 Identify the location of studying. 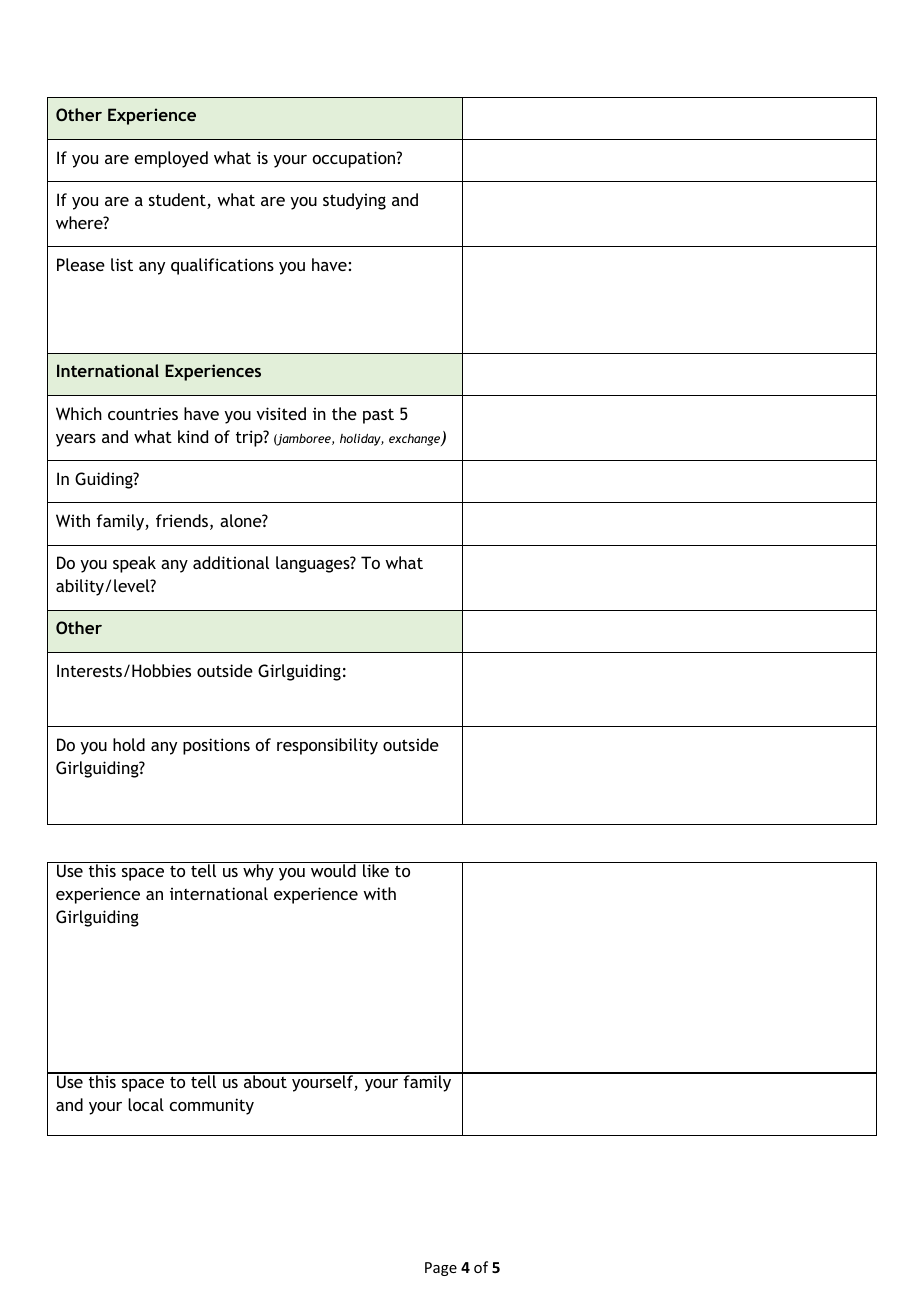
(354, 201).
